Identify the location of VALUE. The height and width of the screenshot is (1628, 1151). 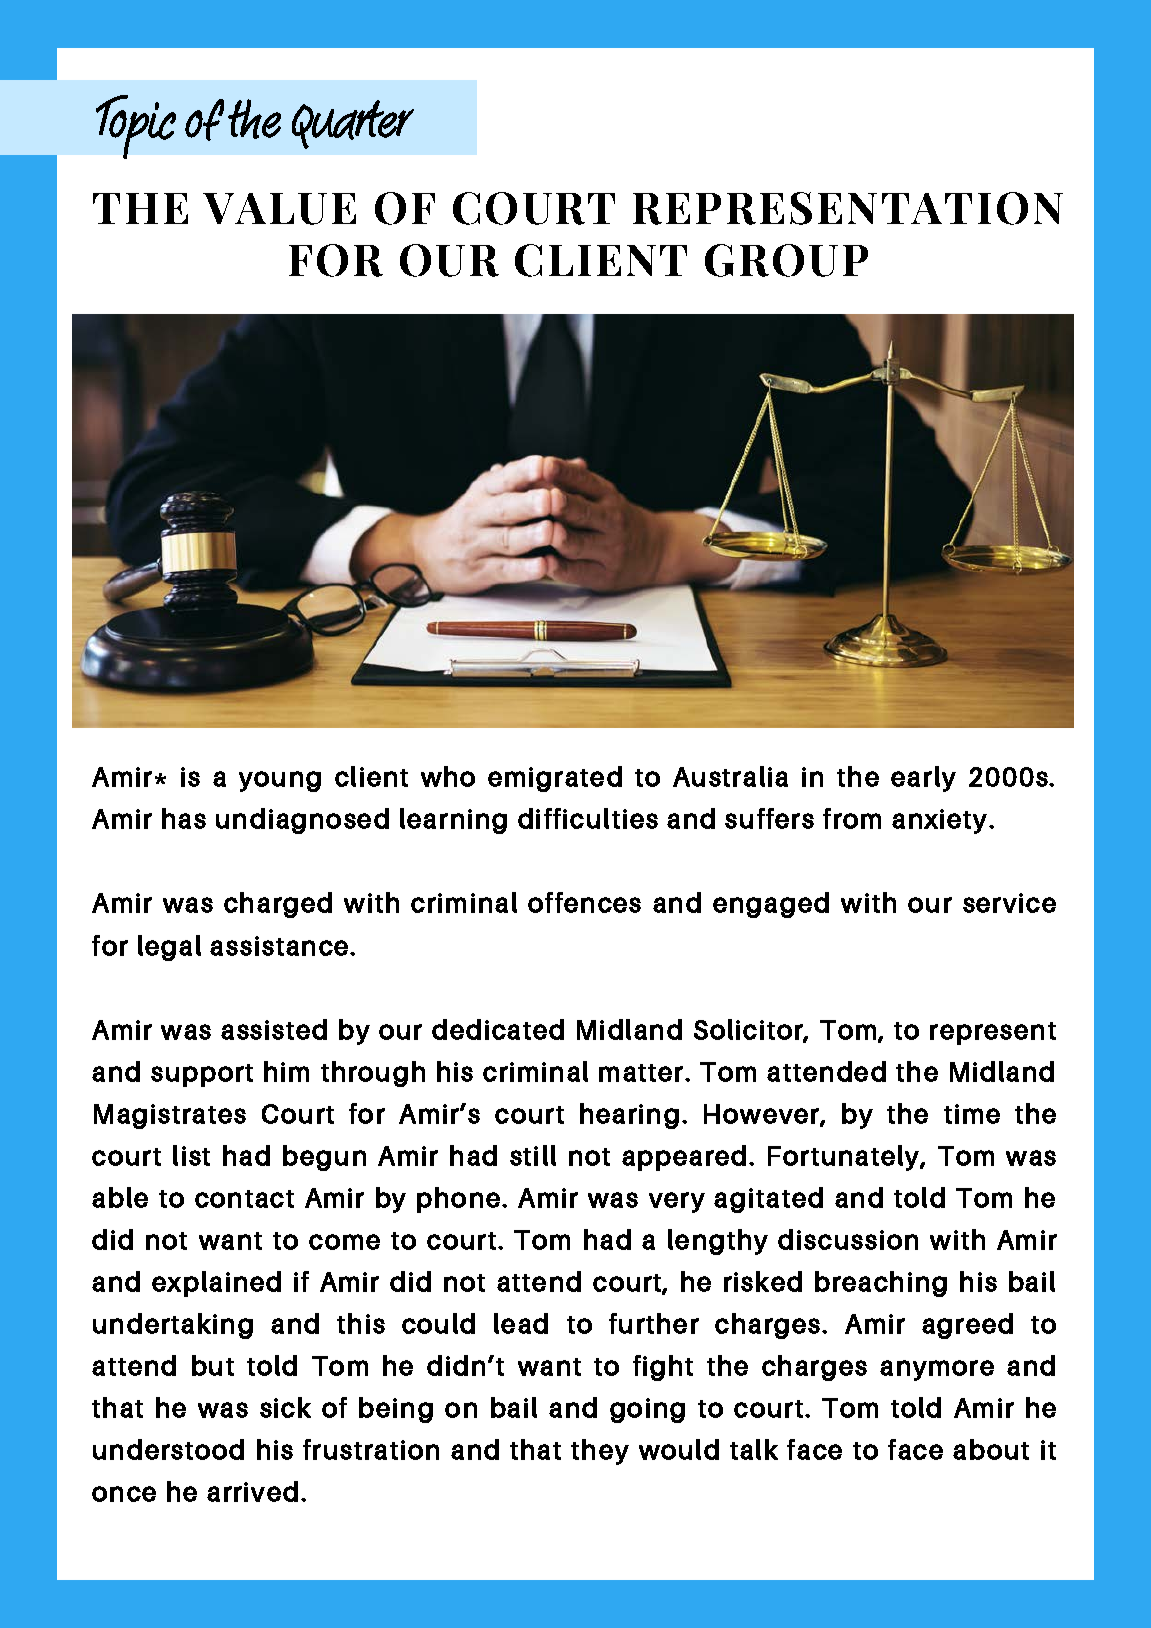
(279, 209).
